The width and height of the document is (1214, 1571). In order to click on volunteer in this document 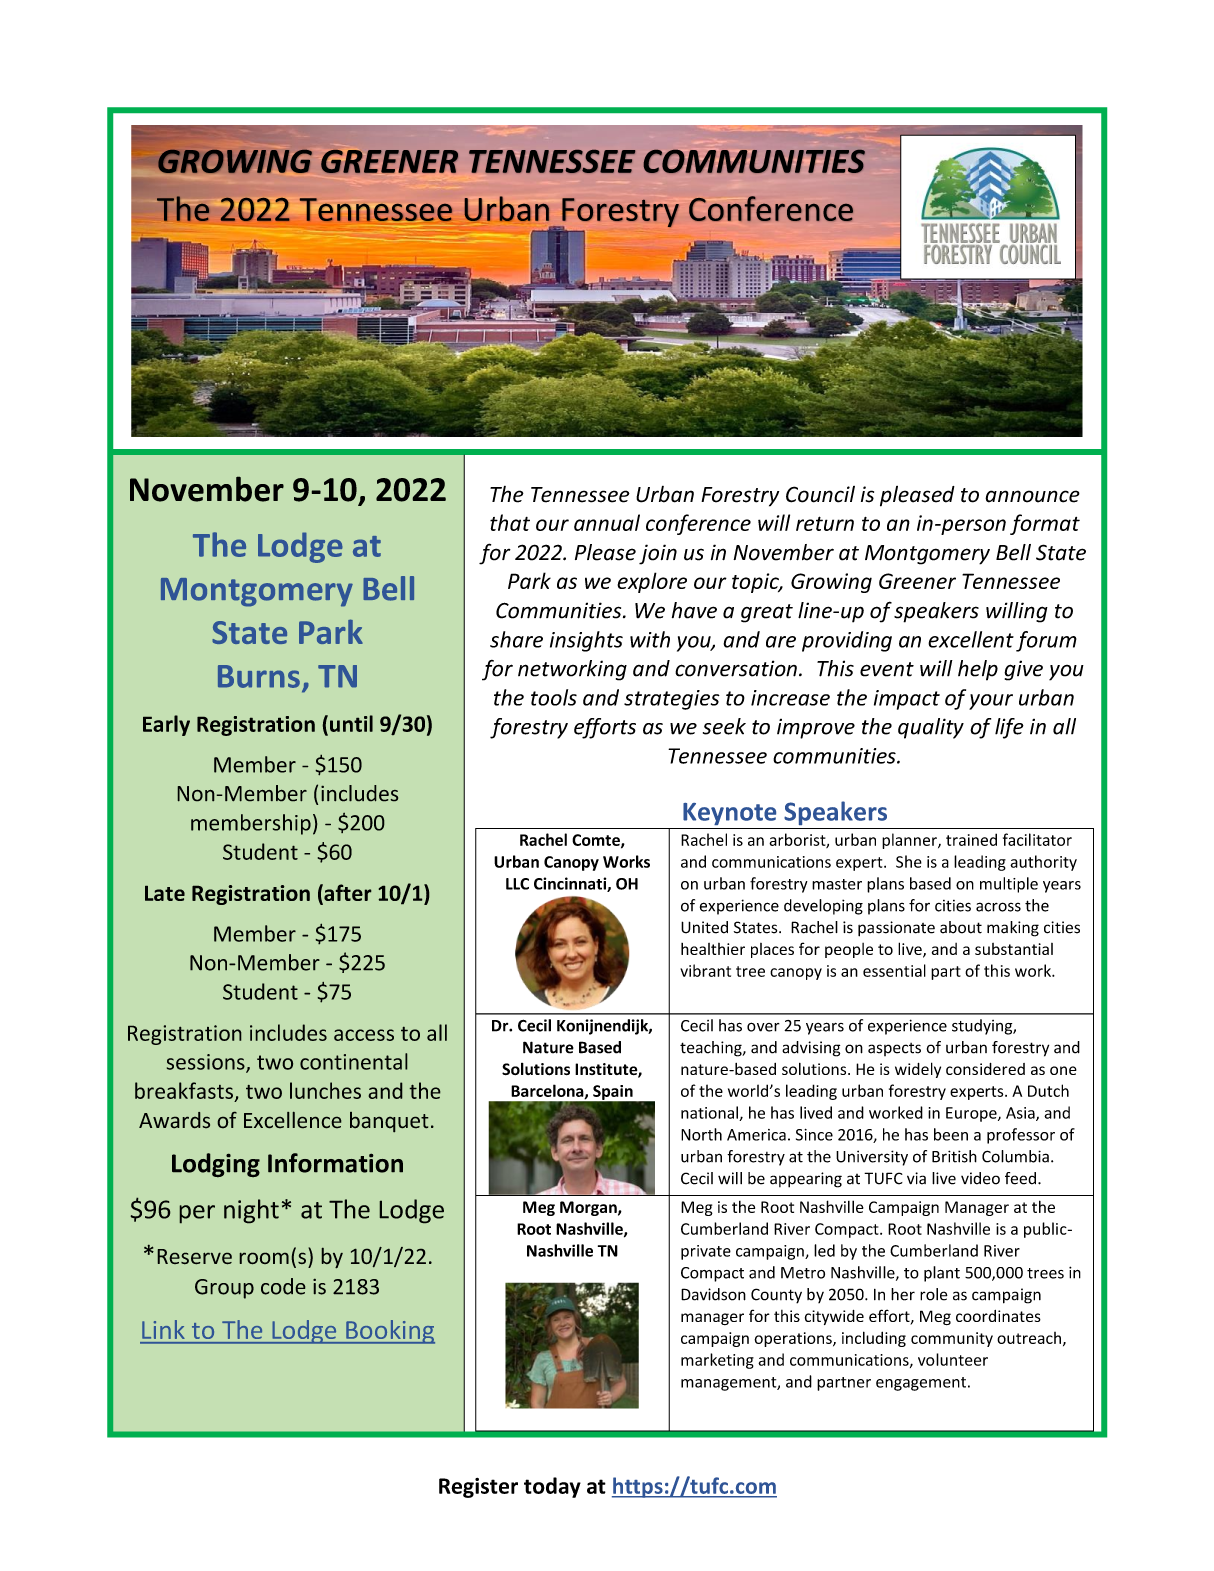, I will do `click(953, 1359)`.
